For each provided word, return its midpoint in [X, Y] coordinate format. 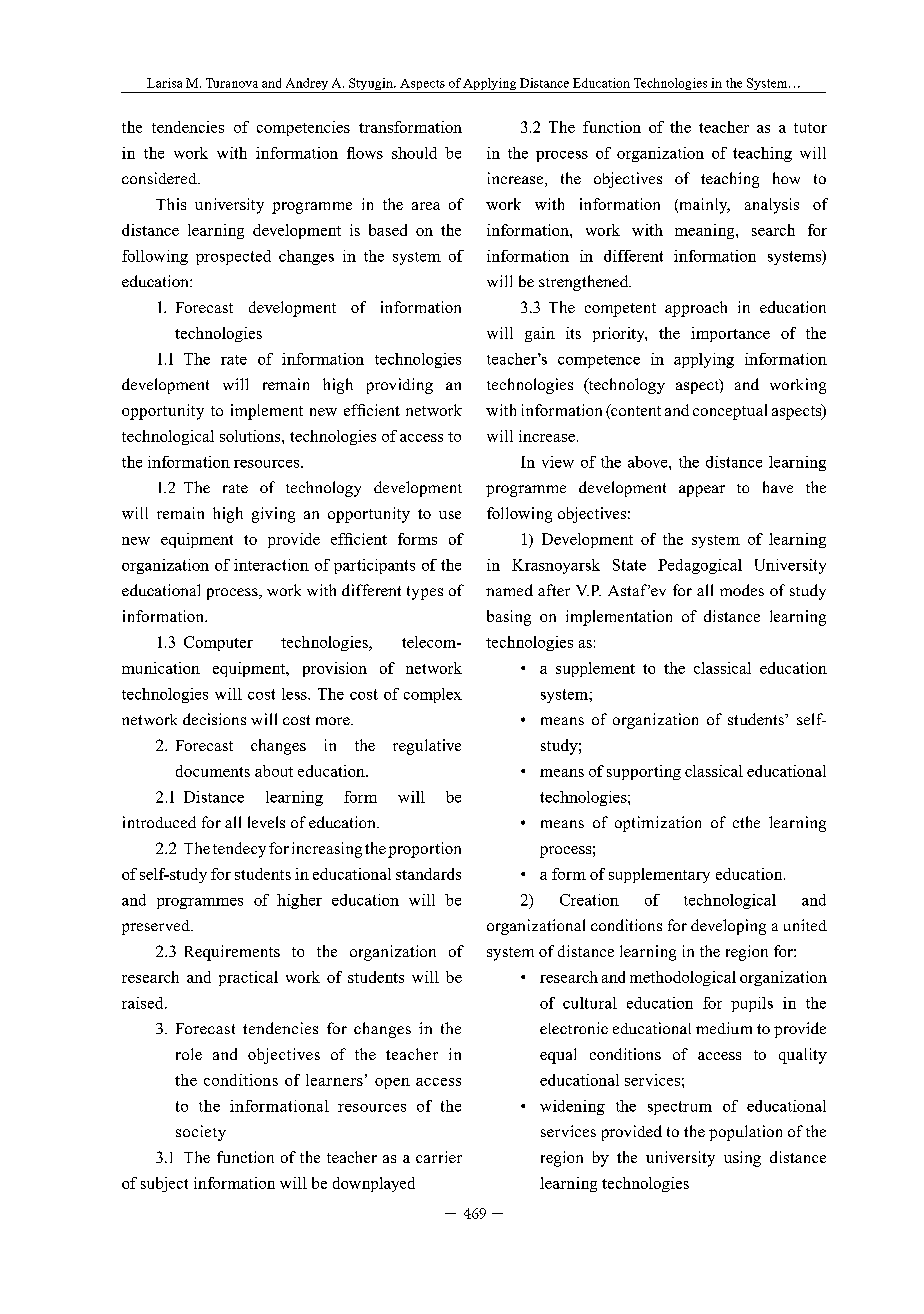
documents [213, 771]
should [414, 153]
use [450, 515]
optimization [658, 824]
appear [702, 491]
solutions [251, 436]
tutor [810, 128]
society [201, 1133]
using [742, 1159]
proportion [424, 850]
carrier [439, 1157]
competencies [303, 128]
